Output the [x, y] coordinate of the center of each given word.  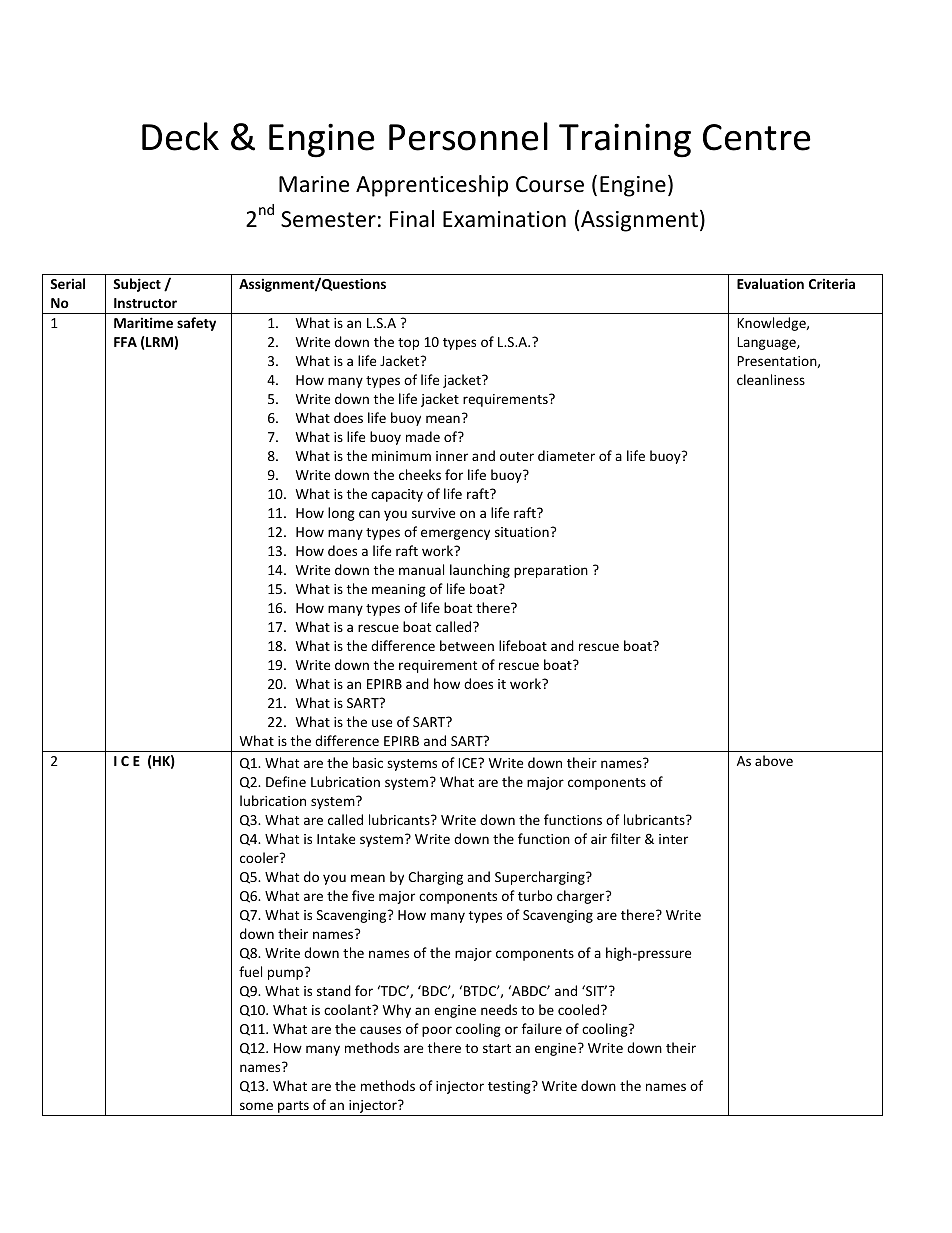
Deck [180, 136]
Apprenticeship [432, 186]
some [256, 1106]
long [341, 514]
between [467, 645]
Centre [757, 137]
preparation [551, 571]
